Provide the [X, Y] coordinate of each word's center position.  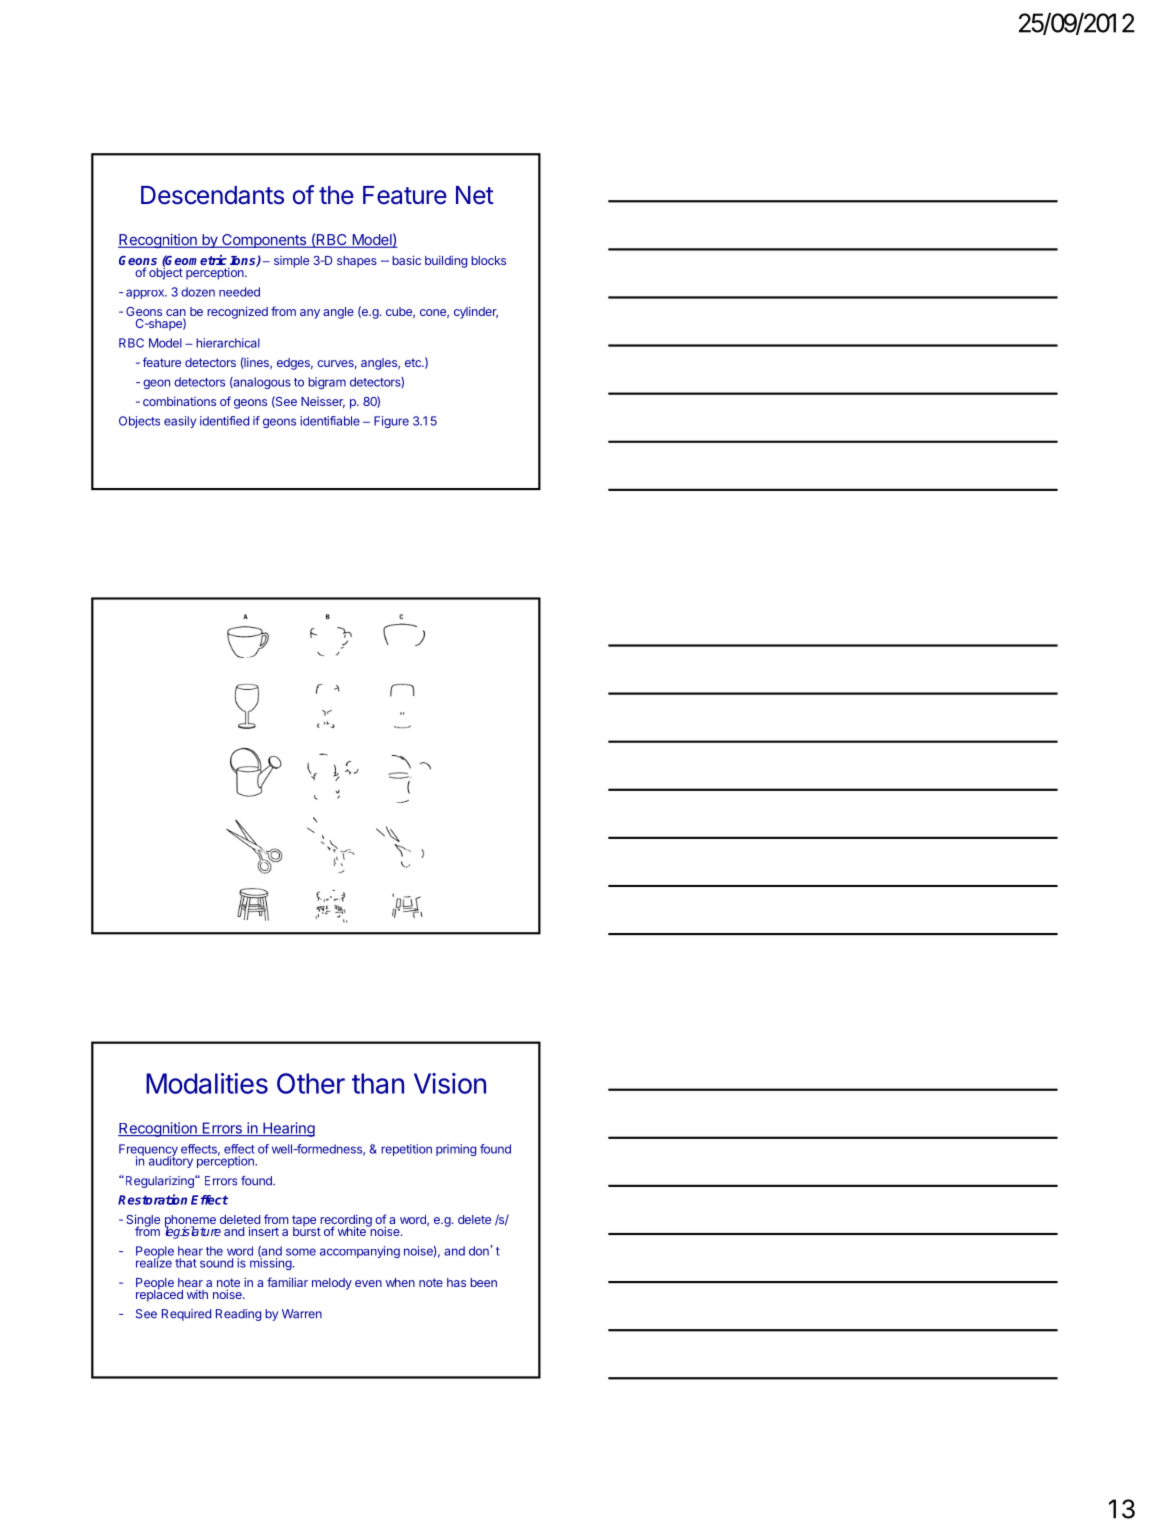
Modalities [207, 1083]
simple [291, 262]
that [186, 1263]
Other [311, 1083]
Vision [450, 1083]
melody [332, 1284]
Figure [391, 422]
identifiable [330, 421]
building [446, 261]
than [378, 1083]
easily [180, 422]
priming [456, 1150]
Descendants [212, 195]
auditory [171, 1161]
